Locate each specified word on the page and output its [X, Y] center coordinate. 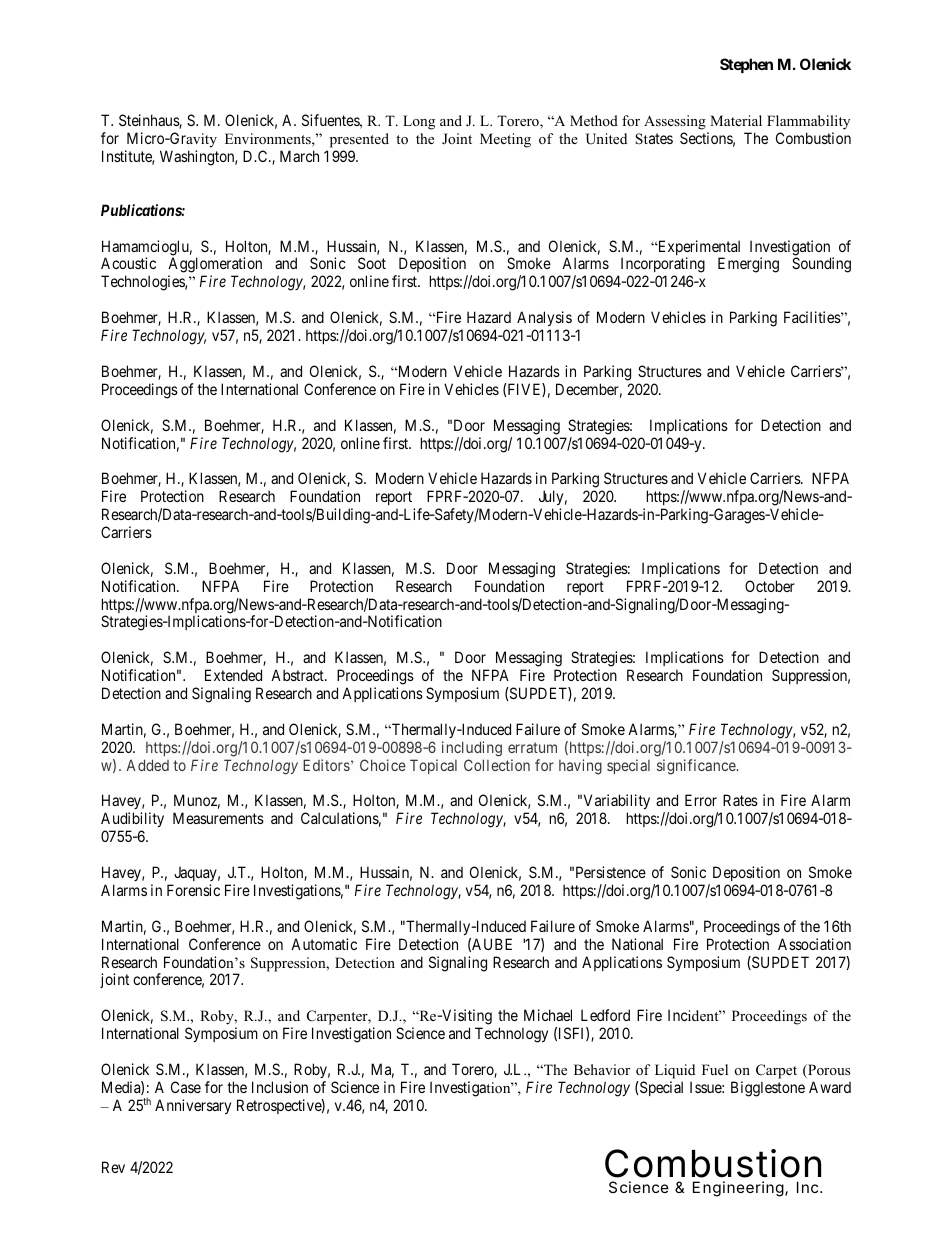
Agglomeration [215, 266]
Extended [233, 675]
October [770, 586]
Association [814, 944]
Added [147, 765]
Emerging [748, 265]
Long [419, 122]
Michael [548, 1015]
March [299, 156]
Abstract [298, 675]
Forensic [193, 890]
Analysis [544, 318]
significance [697, 767]
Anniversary [193, 1106]
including [472, 749]
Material [736, 120]
